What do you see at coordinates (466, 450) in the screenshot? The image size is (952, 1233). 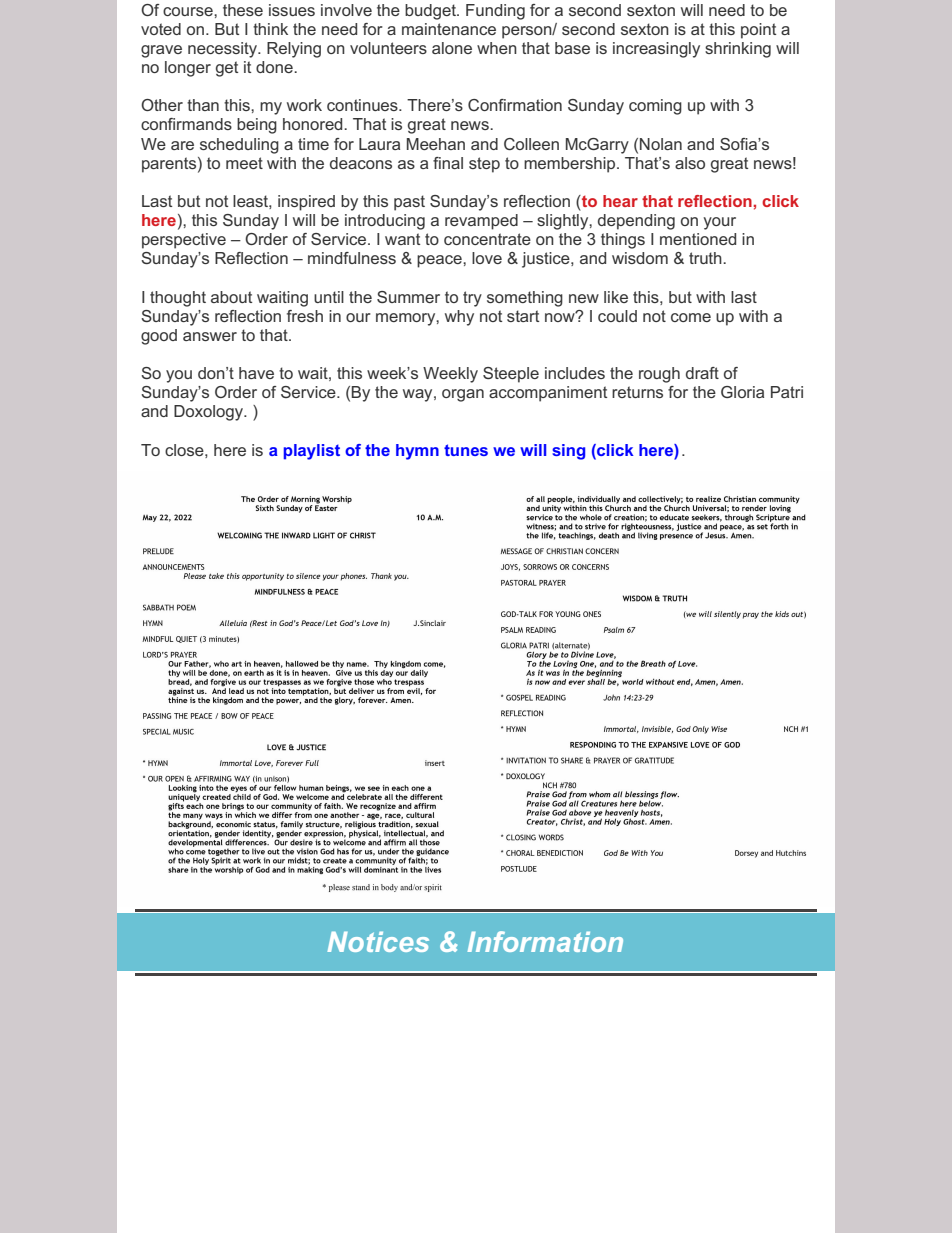 I see `tunes` at bounding box center [466, 450].
